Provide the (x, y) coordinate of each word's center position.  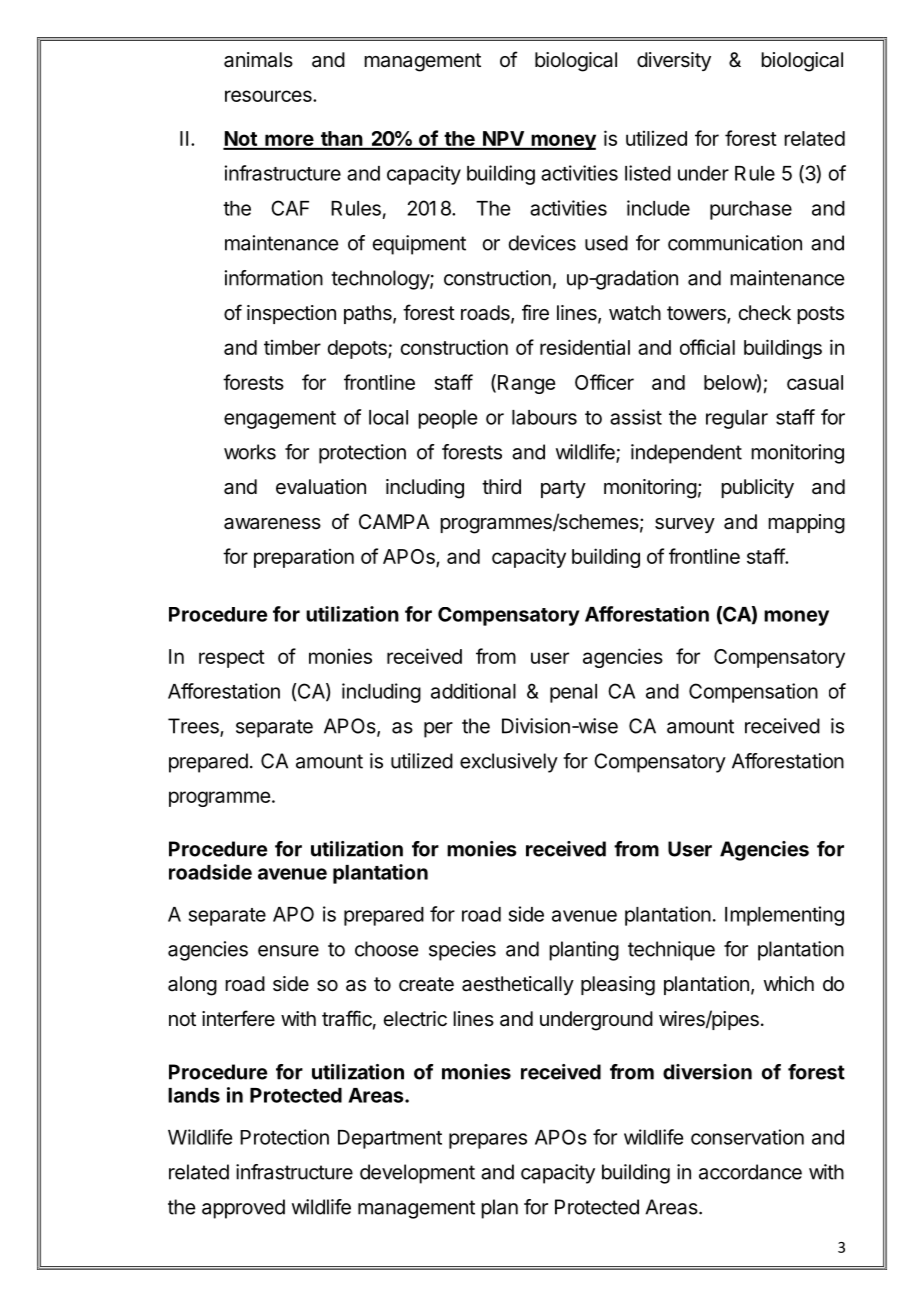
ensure (288, 951)
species (462, 951)
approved (243, 1209)
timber (292, 347)
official (707, 347)
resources (269, 96)
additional (473, 691)
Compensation (753, 693)
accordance (750, 1172)
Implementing (784, 916)
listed (648, 173)
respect (232, 659)
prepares (488, 1141)
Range (527, 384)
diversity (674, 61)
